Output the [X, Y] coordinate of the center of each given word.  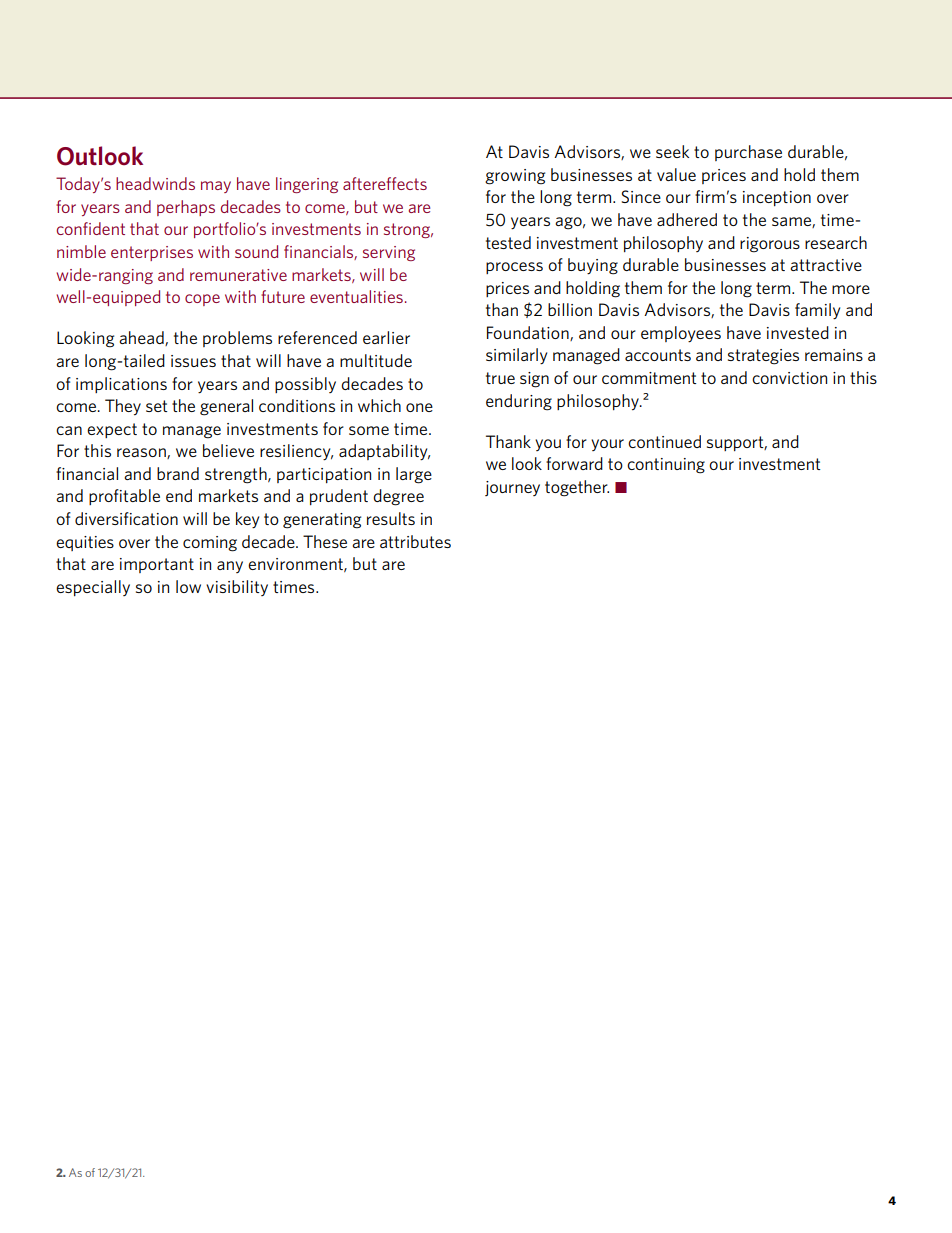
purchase [748, 153]
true [500, 378]
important [157, 565]
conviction [789, 378]
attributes [415, 541]
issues [193, 361]
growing [515, 177]
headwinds [155, 183]
